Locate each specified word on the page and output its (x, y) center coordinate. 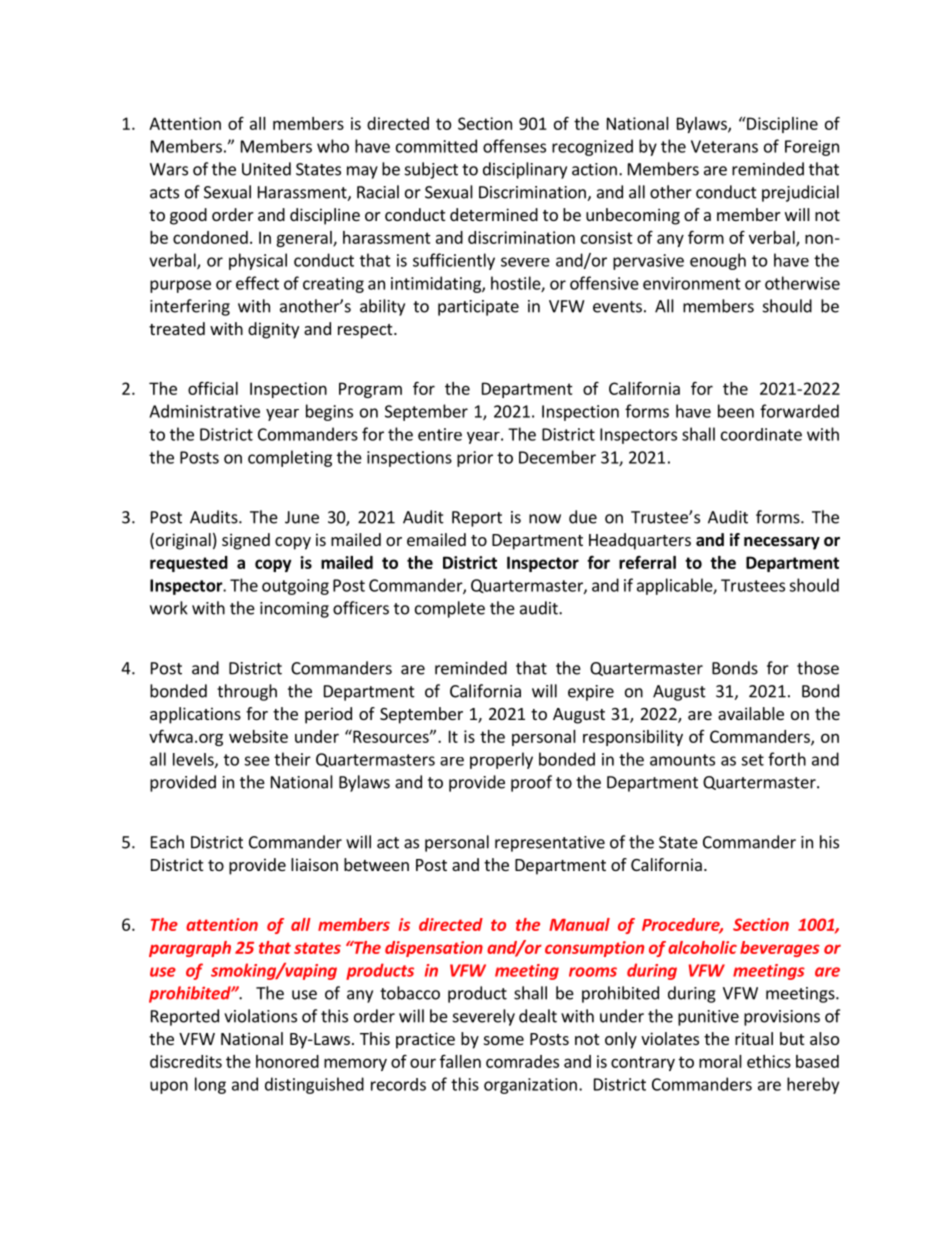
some (504, 1040)
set (752, 760)
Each (167, 842)
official (213, 388)
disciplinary (525, 170)
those (818, 668)
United (266, 169)
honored (287, 1061)
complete (450, 609)
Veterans (724, 146)
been (736, 411)
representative (550, 844)
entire (440, 434)
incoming (294, 610)
